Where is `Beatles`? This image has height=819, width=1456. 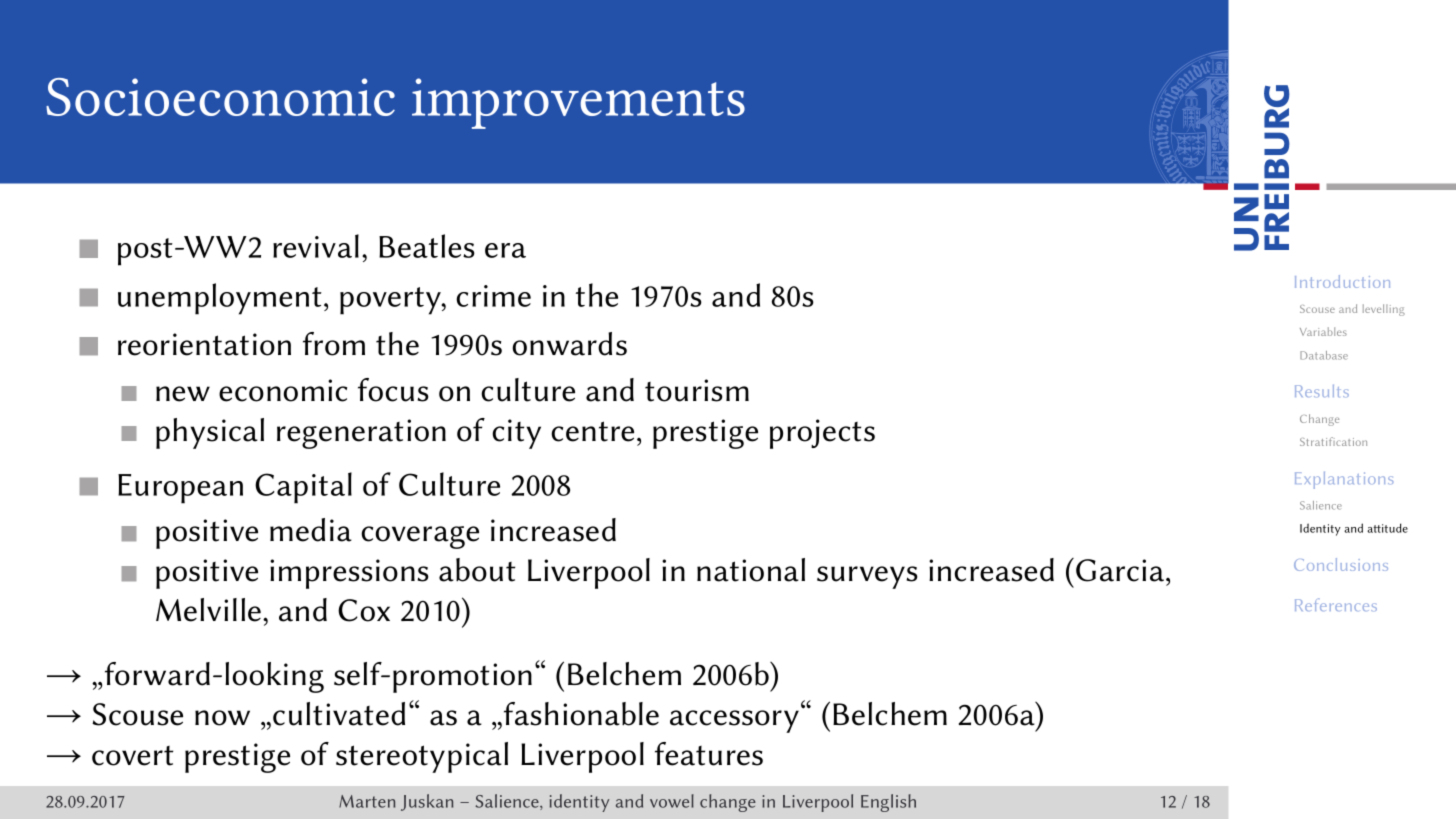 Beatles is located at coordinates (427, 246).
